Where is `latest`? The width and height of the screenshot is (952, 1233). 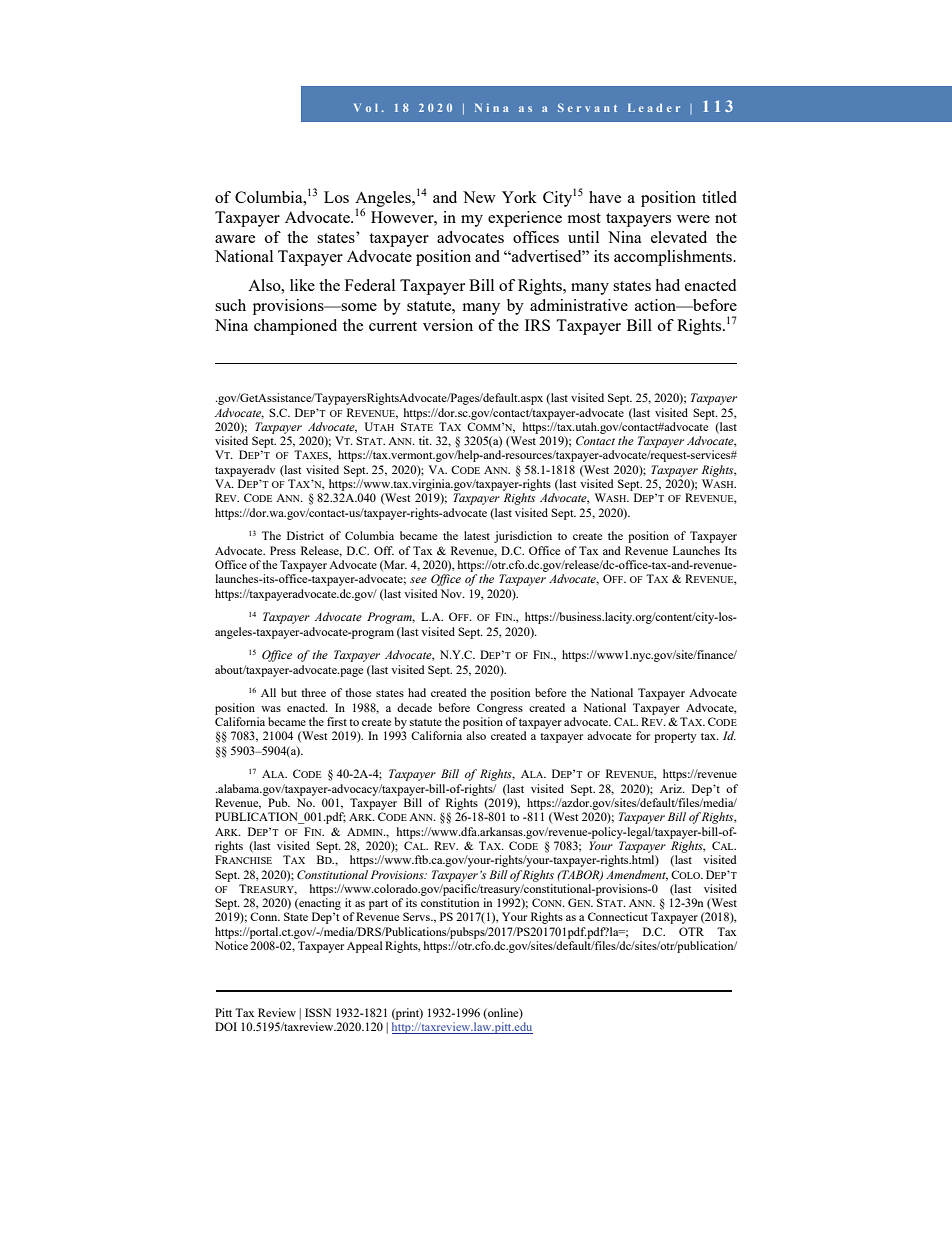 latest is located at coordinates (477, 535).
